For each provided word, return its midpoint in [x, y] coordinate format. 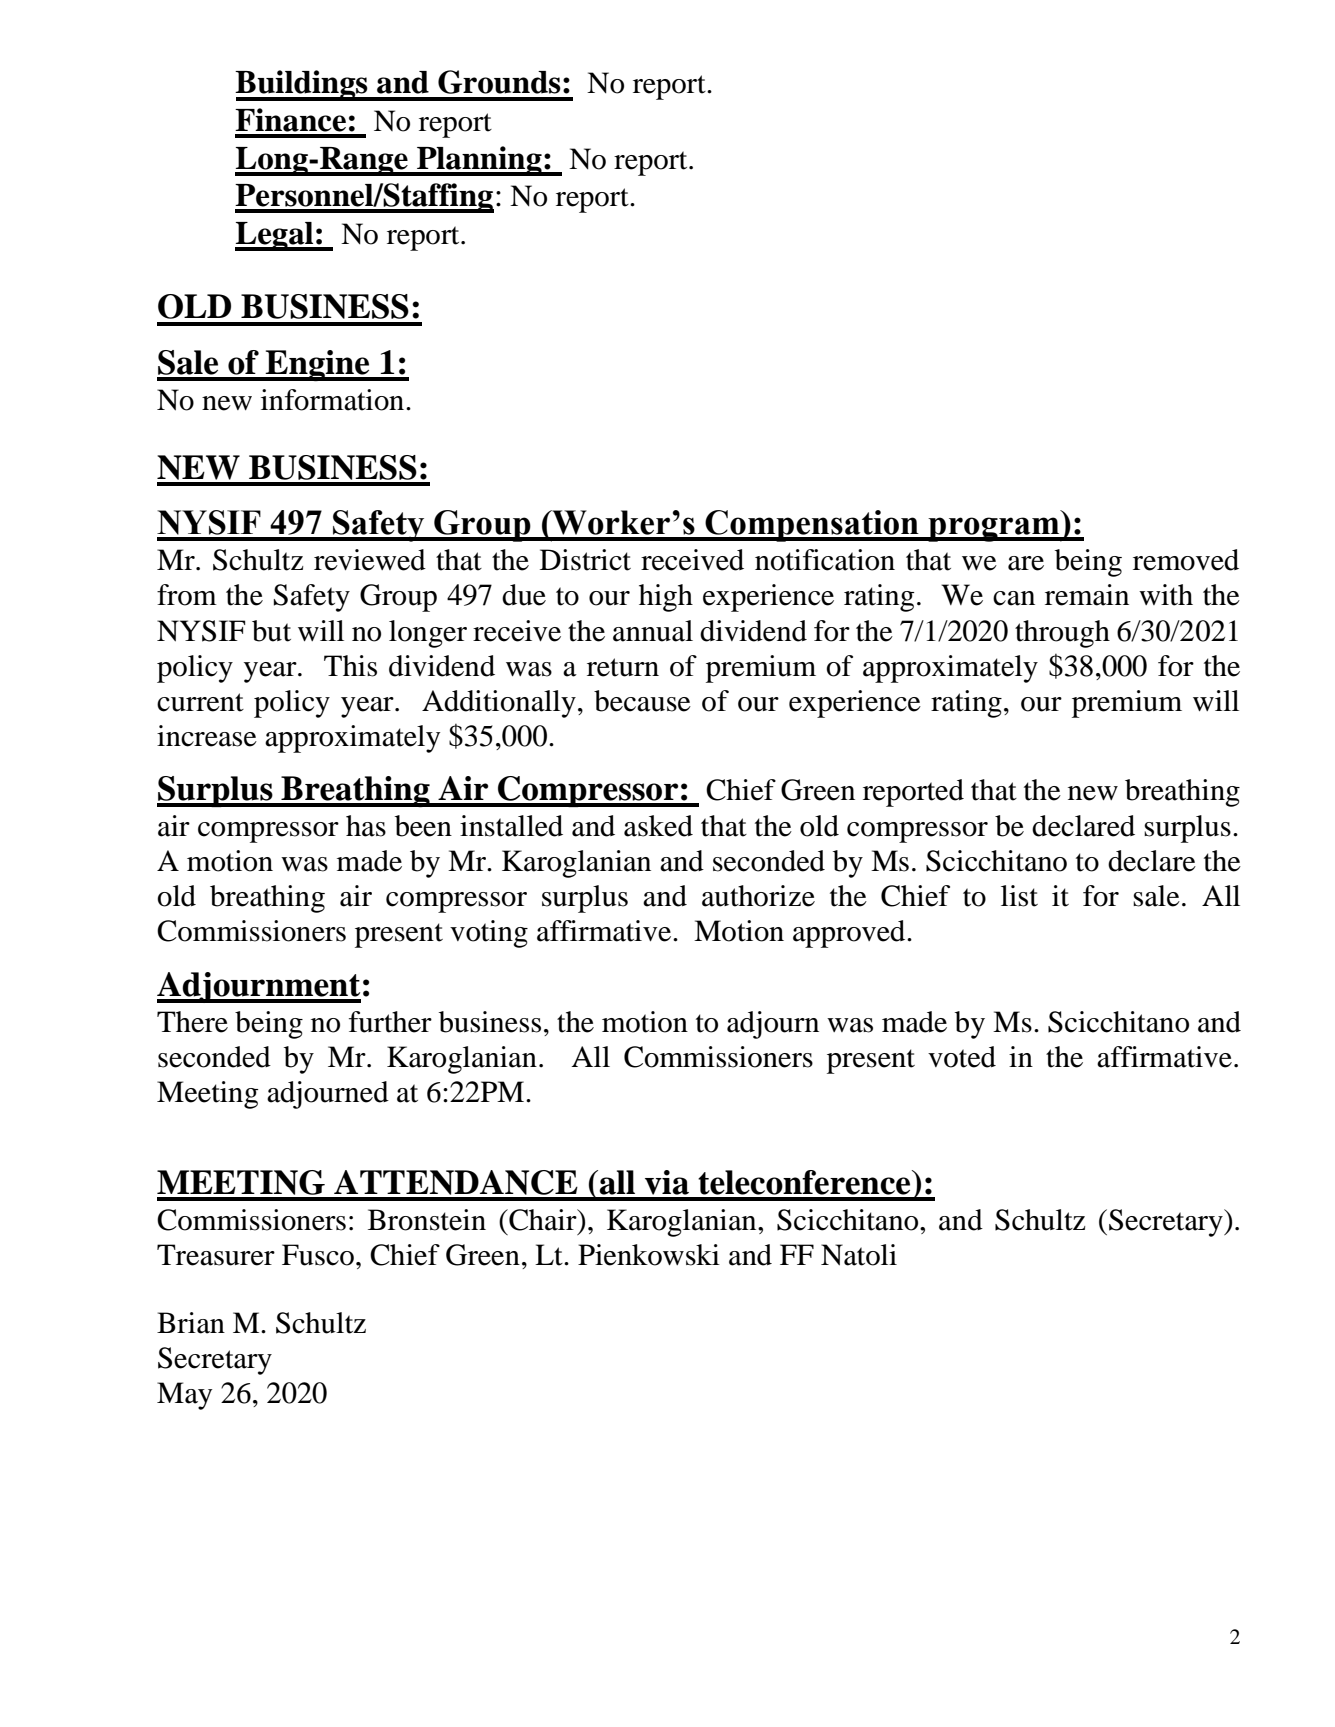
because [642, 701]
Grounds [499, 82]
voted [962, 1057]
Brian [191, 1323]
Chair [543, 1220]
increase [207, 736]
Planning [479, 161]
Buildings [302, 85]
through [1062, 634]
